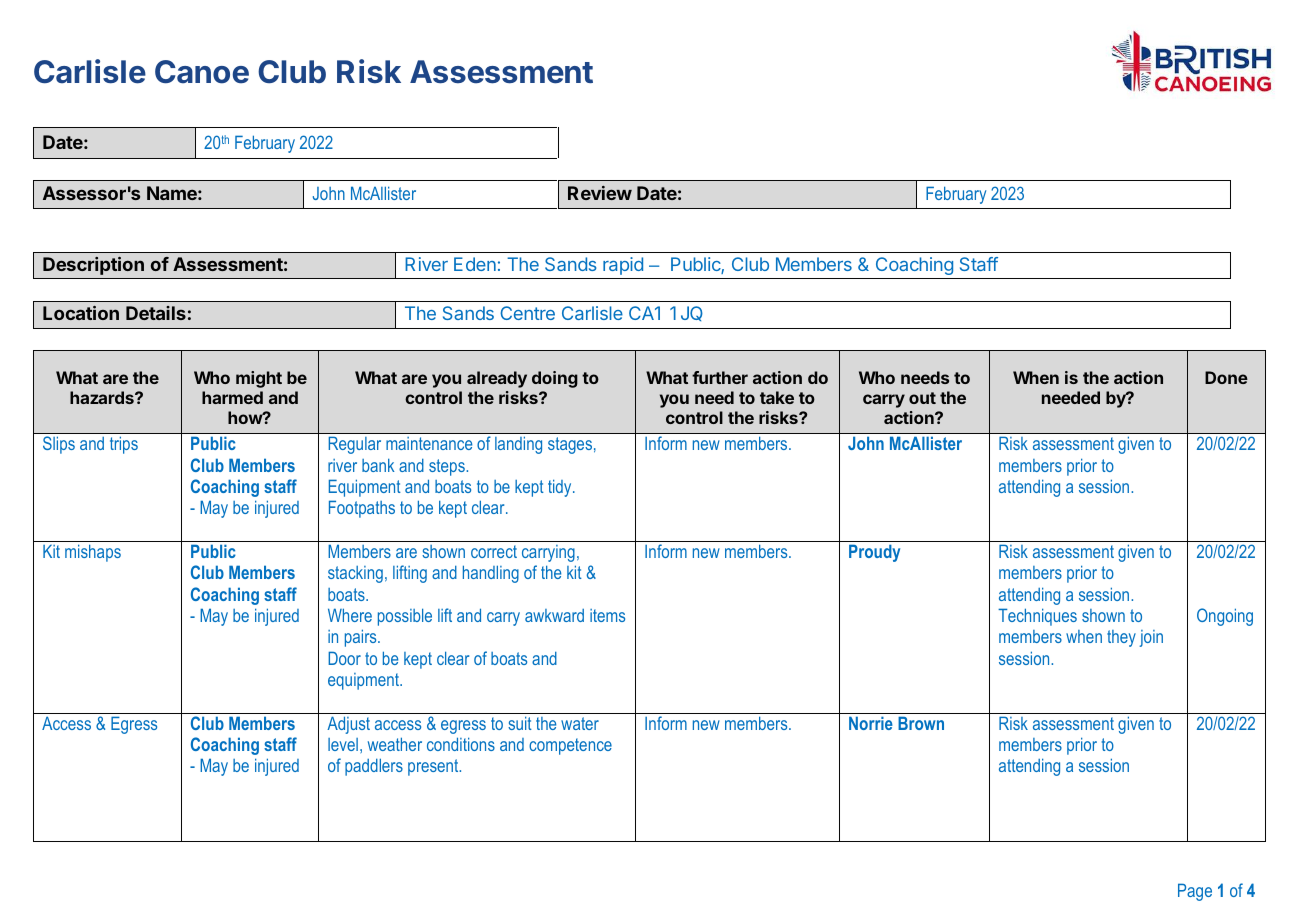 The width and height of the screenshot is (1308, 924). Describe the element at coordinates (374, 767) in the screenshot. I see `paddlers` at that location.
